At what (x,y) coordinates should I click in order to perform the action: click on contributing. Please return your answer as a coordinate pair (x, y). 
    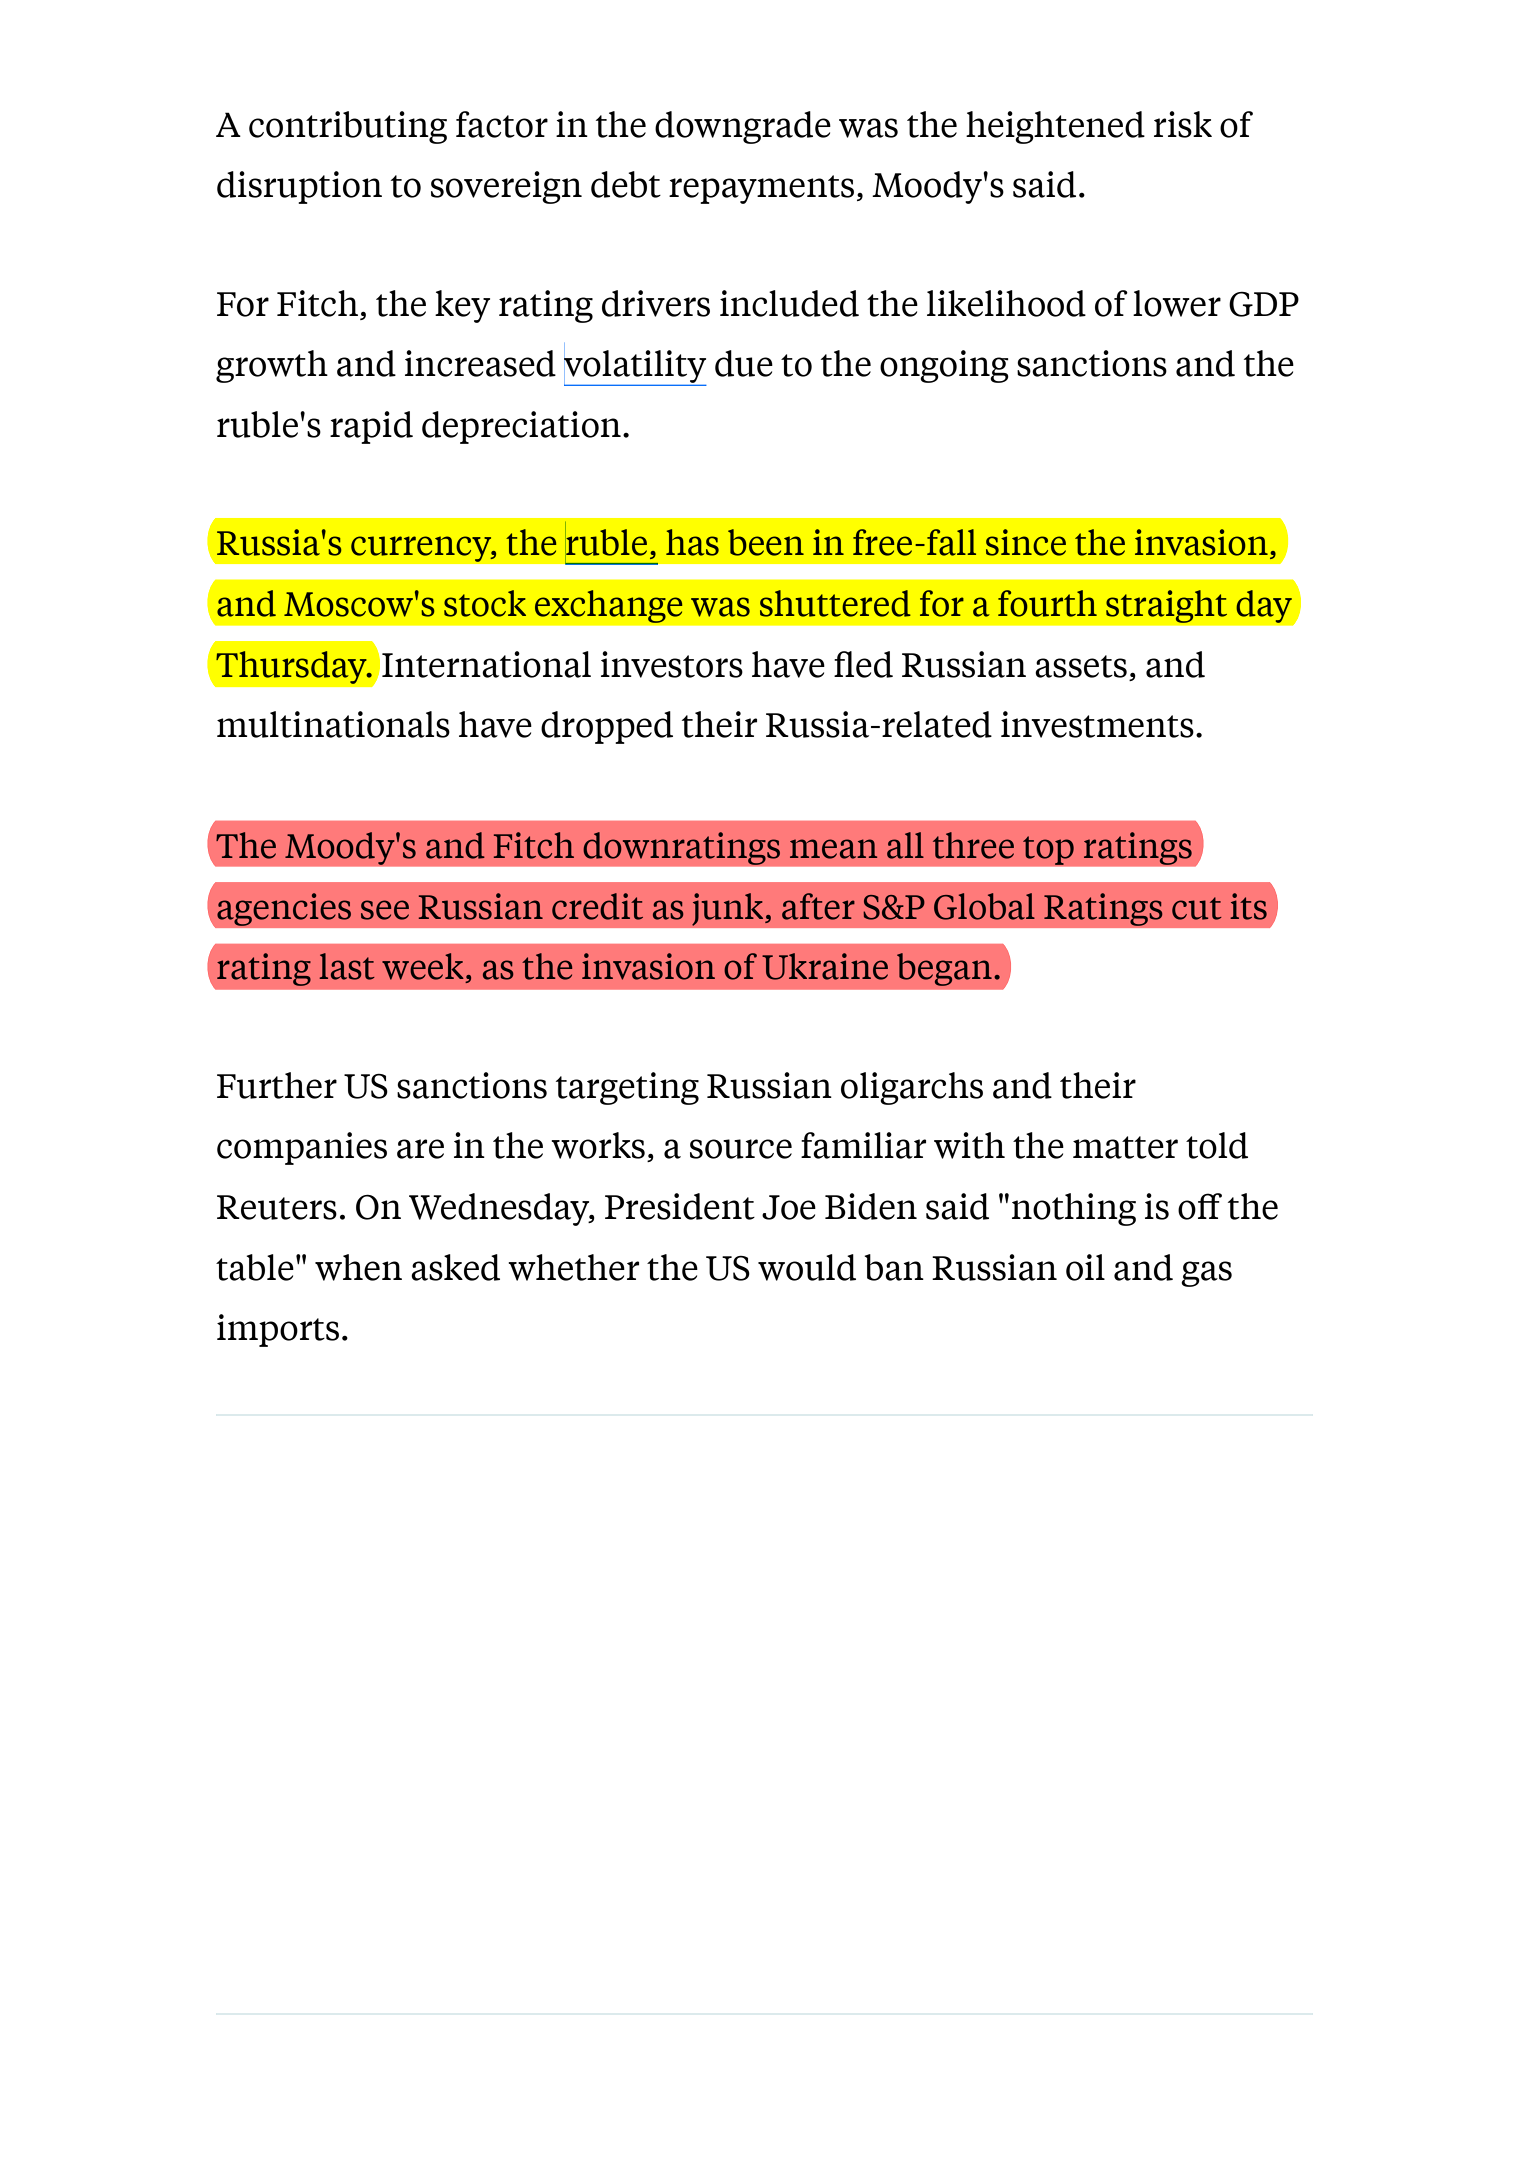
    Looking at the image, I should click on (348, 127).
